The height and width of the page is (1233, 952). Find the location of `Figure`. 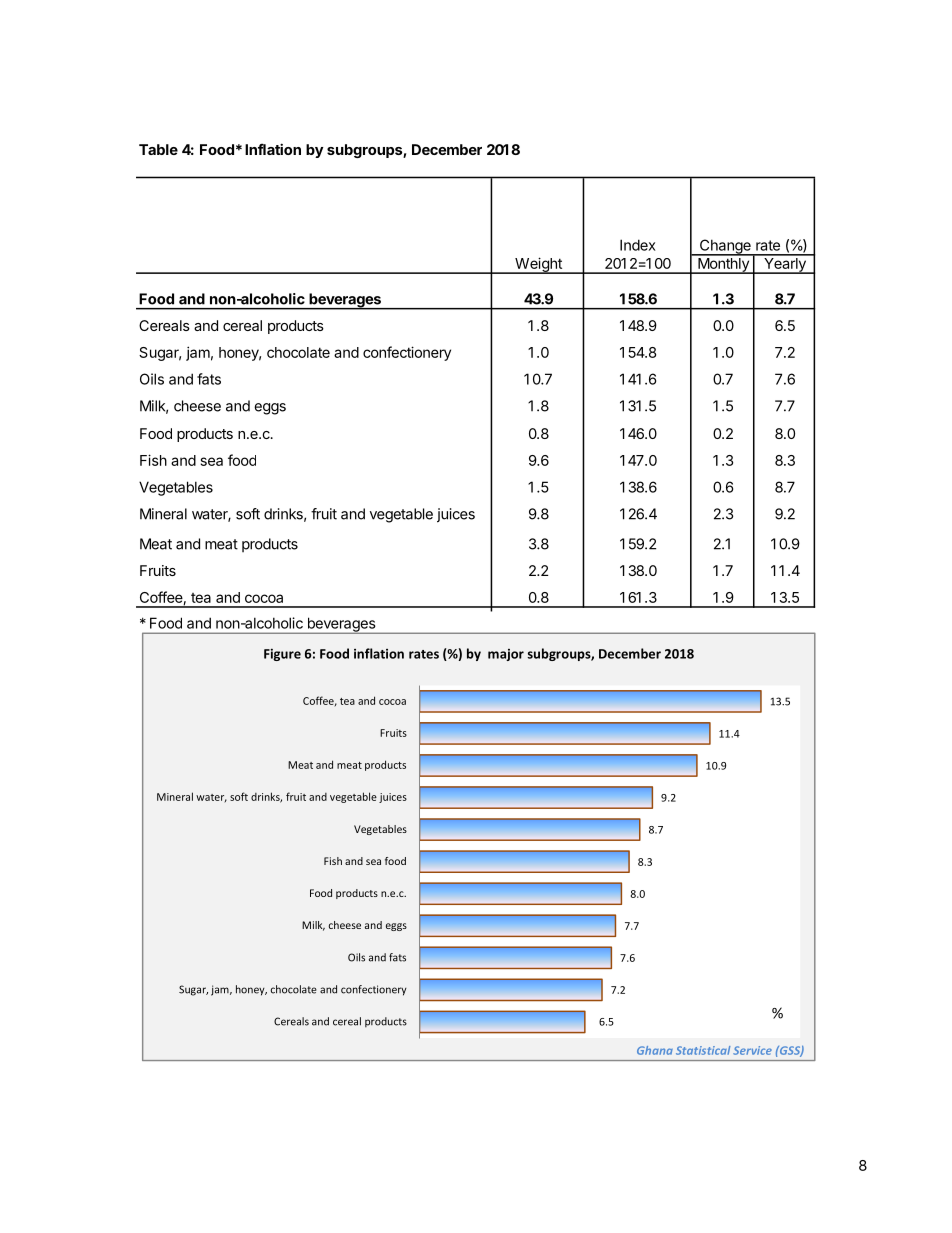

Figure is located at coordinates (282, 654).
